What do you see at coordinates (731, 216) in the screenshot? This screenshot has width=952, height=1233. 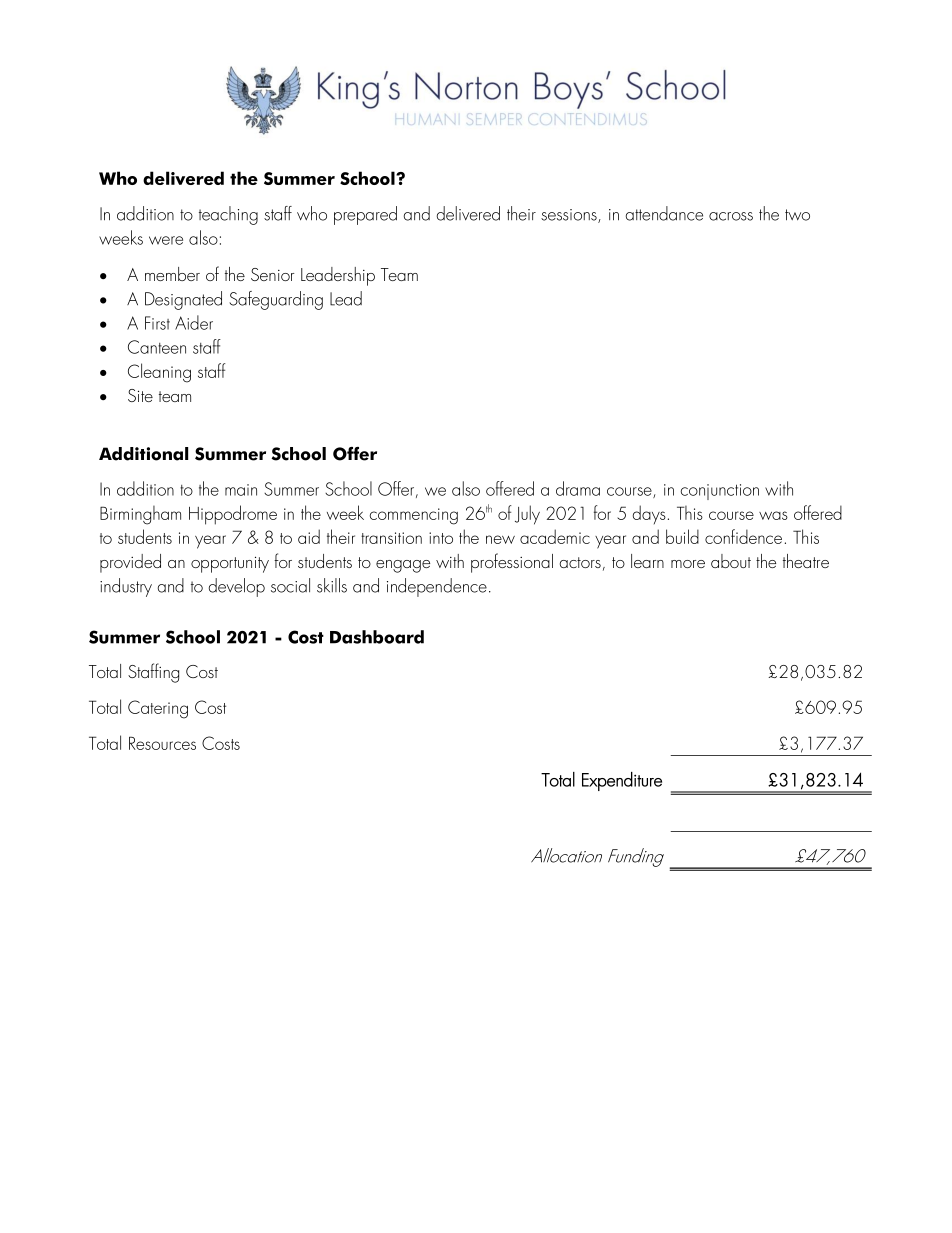 I see `across` at bounding box center [731, 216].
